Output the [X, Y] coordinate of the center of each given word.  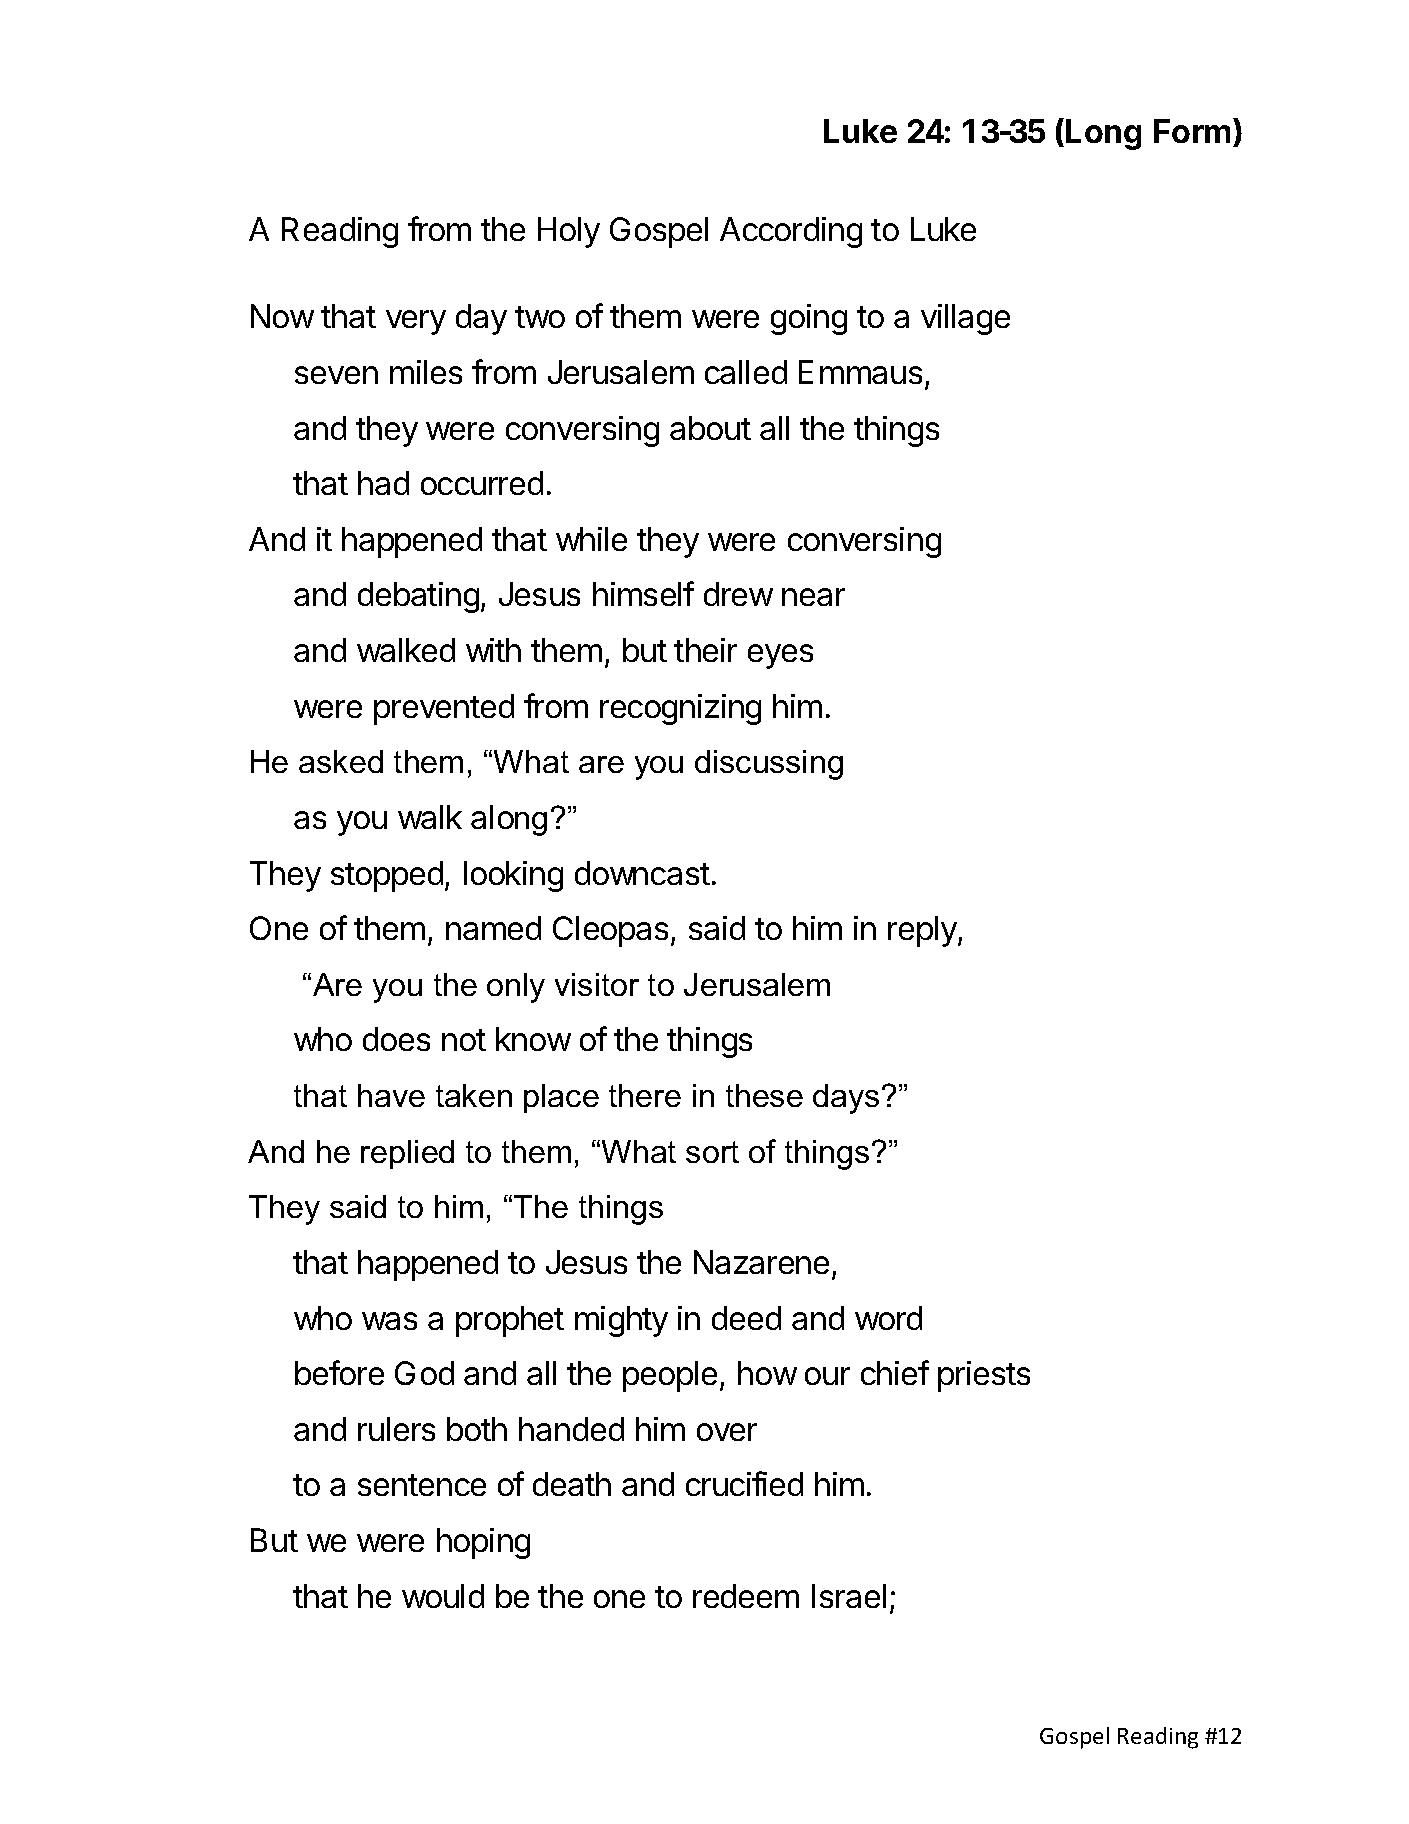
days [846, 1099]
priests [984, 1376]
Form [1192, 131]
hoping [483, 1543]
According [791, 232]
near [813, 597]
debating [418, 597]
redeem [746, 1596]
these [764, 1095]
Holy [569, 232]
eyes [780, 656]
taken [474, 1095]
